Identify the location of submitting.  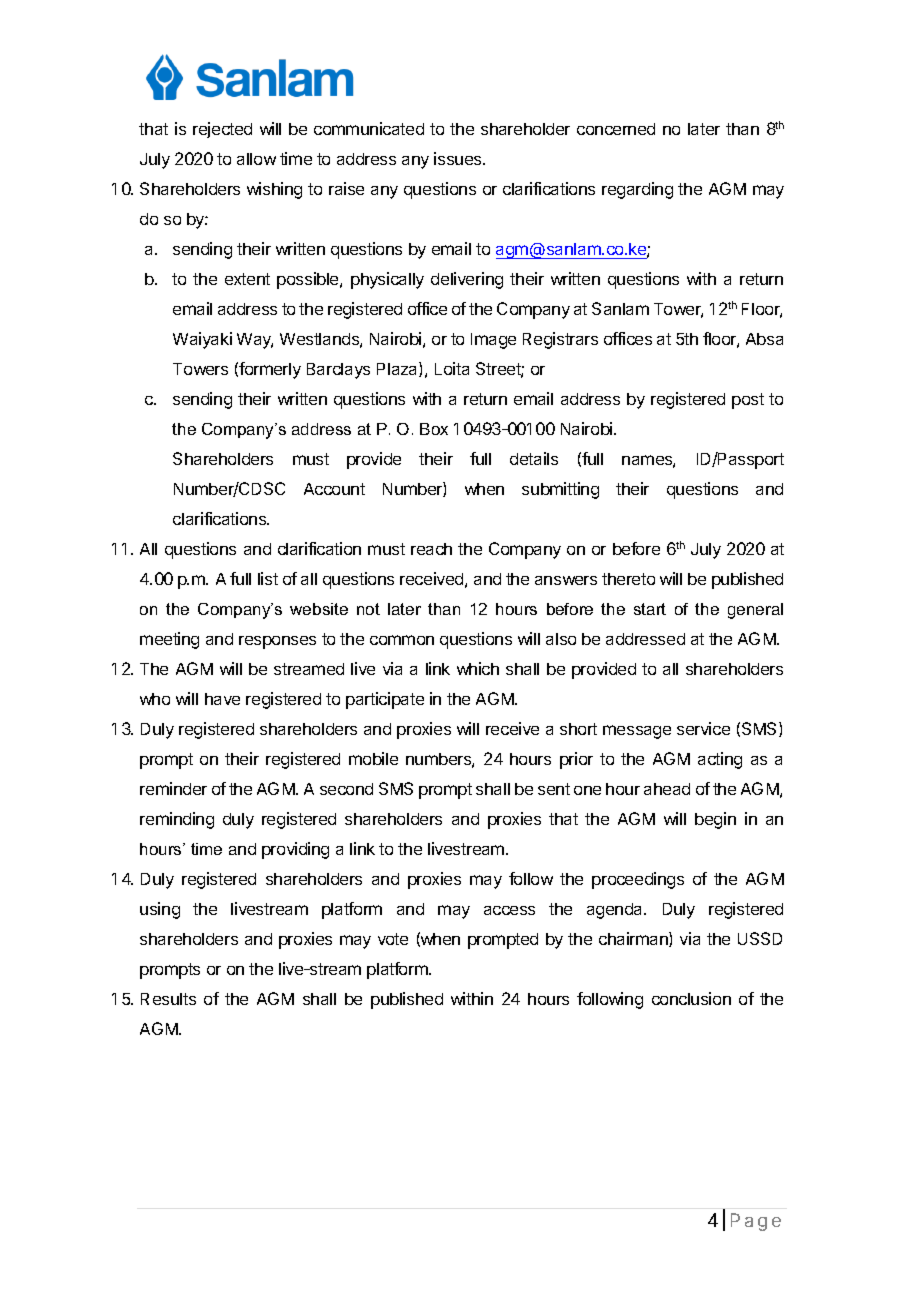
(560, 490).
